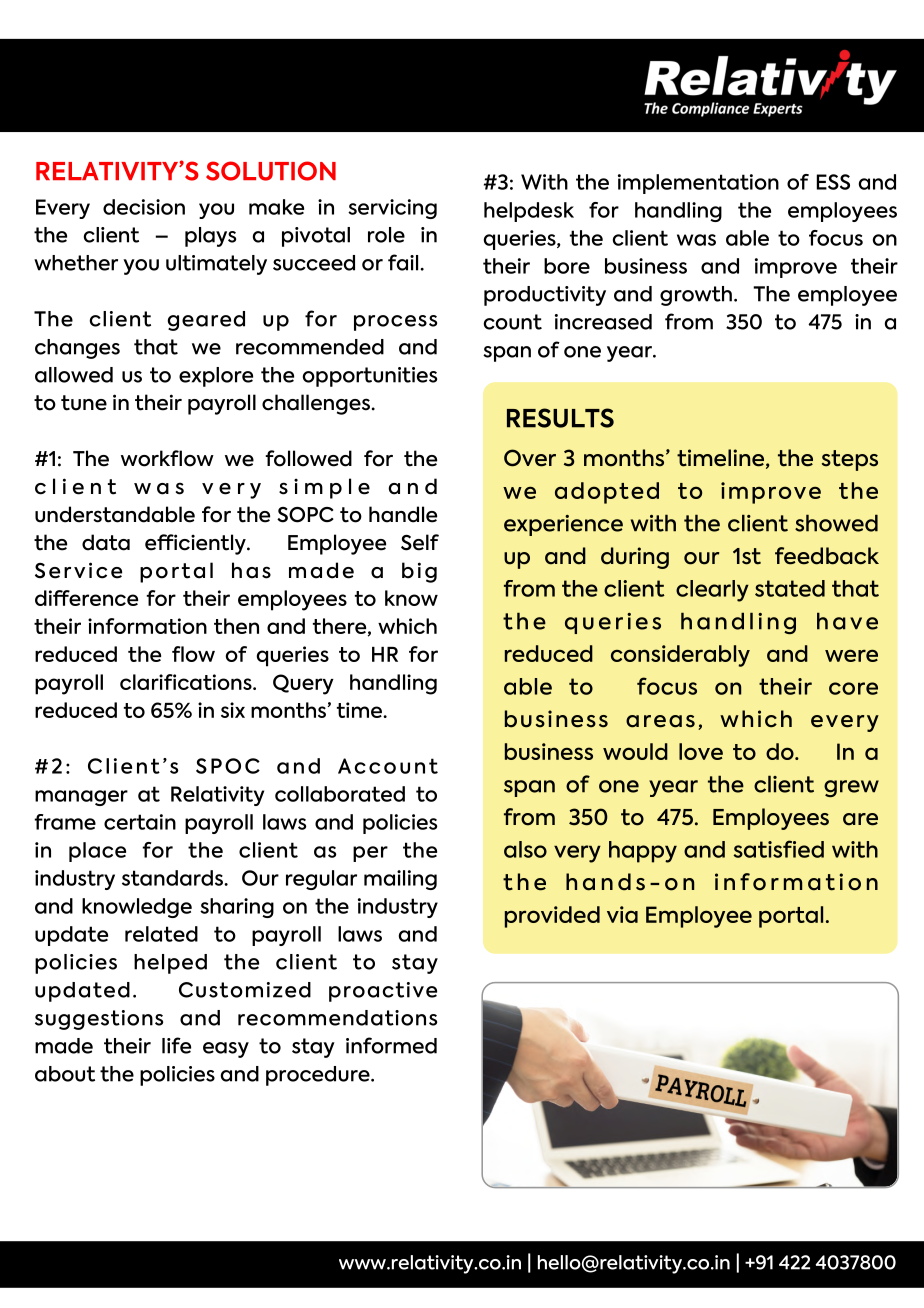 The width and height of the screenshot is (924, 1308). I want to click on Self, so click(420, 542).
